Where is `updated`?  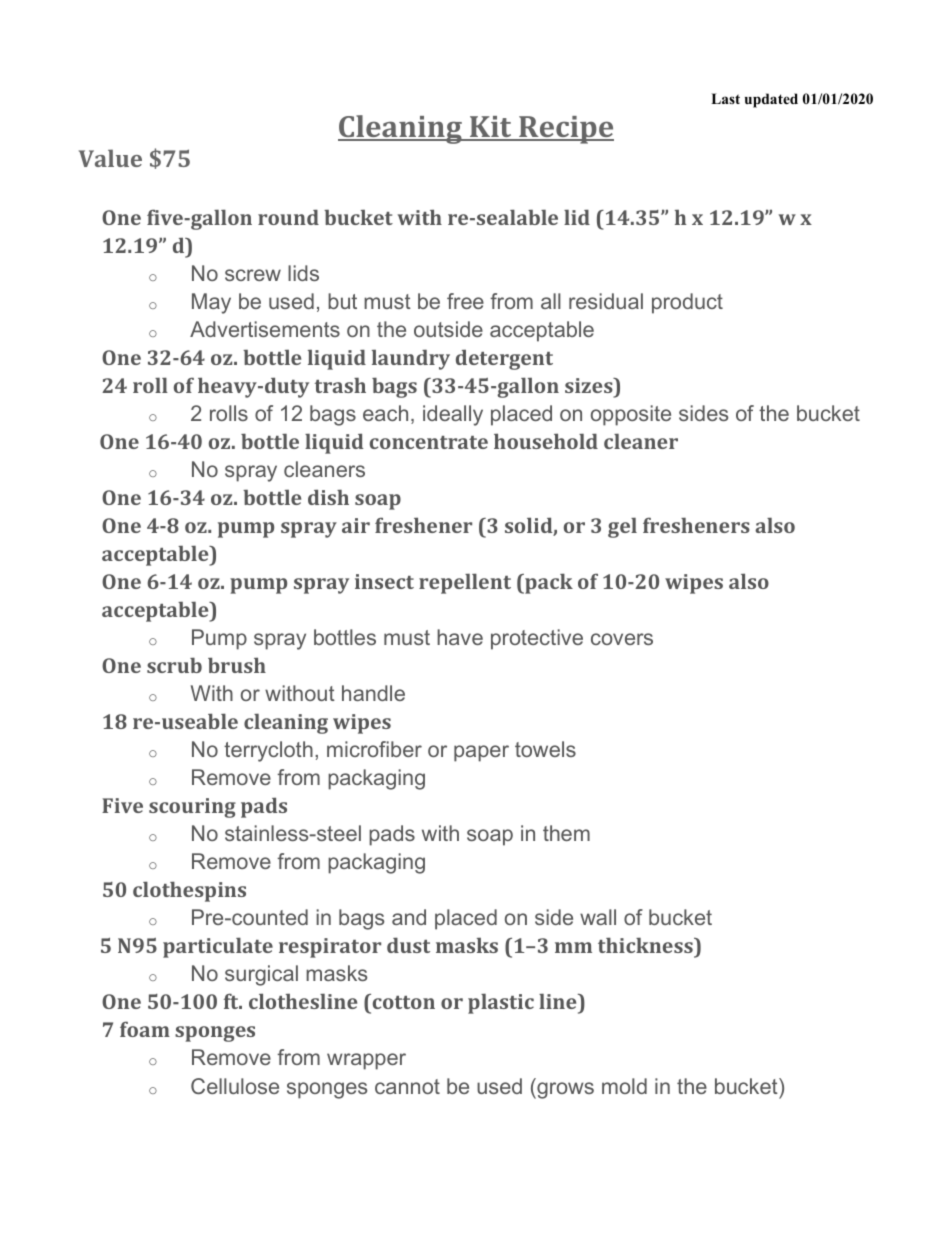
updated is located at coordinates (771, 100).
